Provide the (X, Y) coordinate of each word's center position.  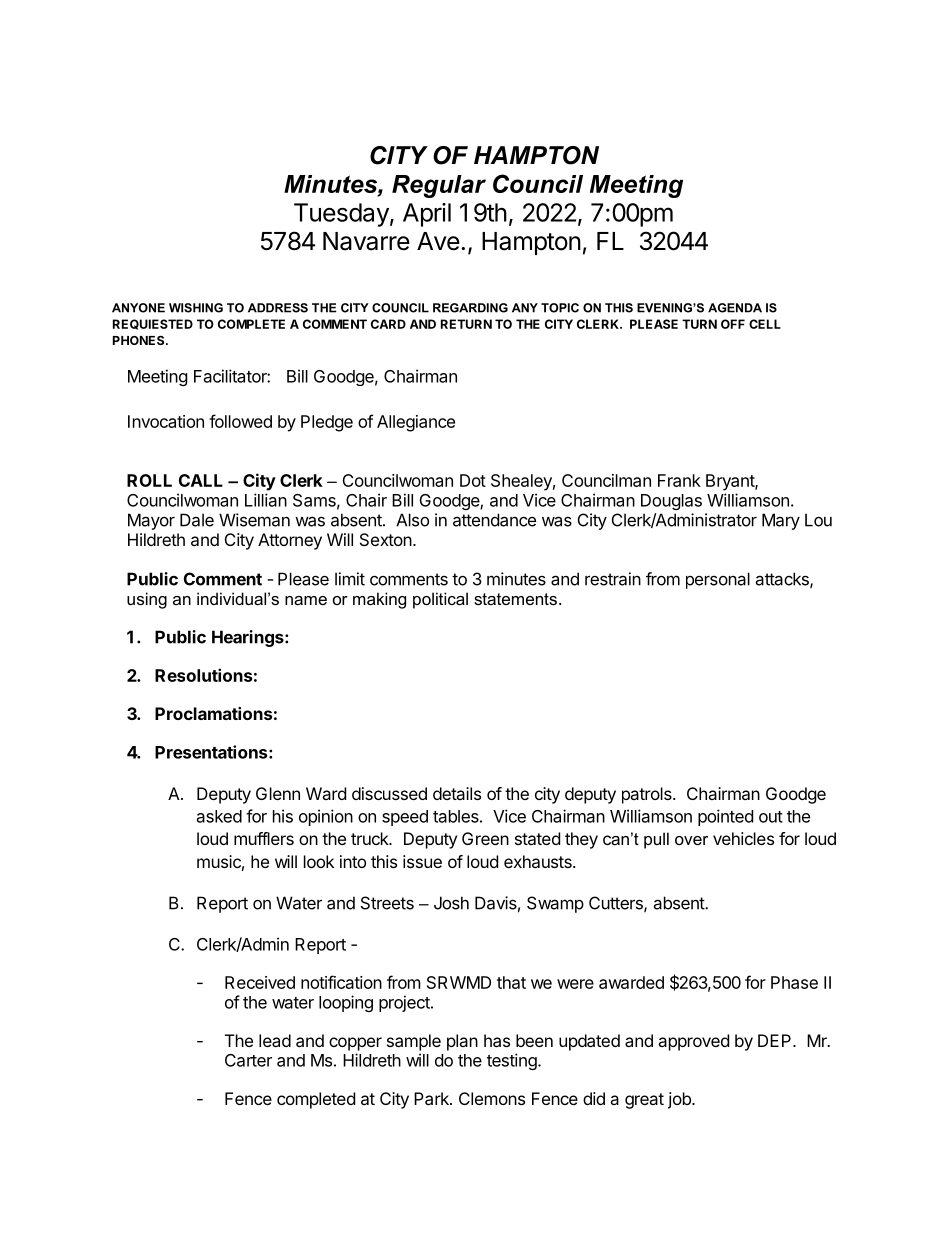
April (427, 215)
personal (718, 580)
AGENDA (735, 308)
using (147, 600)
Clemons (492, 1098)
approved (693, 1042)
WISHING (196, 308)
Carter (248, 1060)
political (440, 600)
